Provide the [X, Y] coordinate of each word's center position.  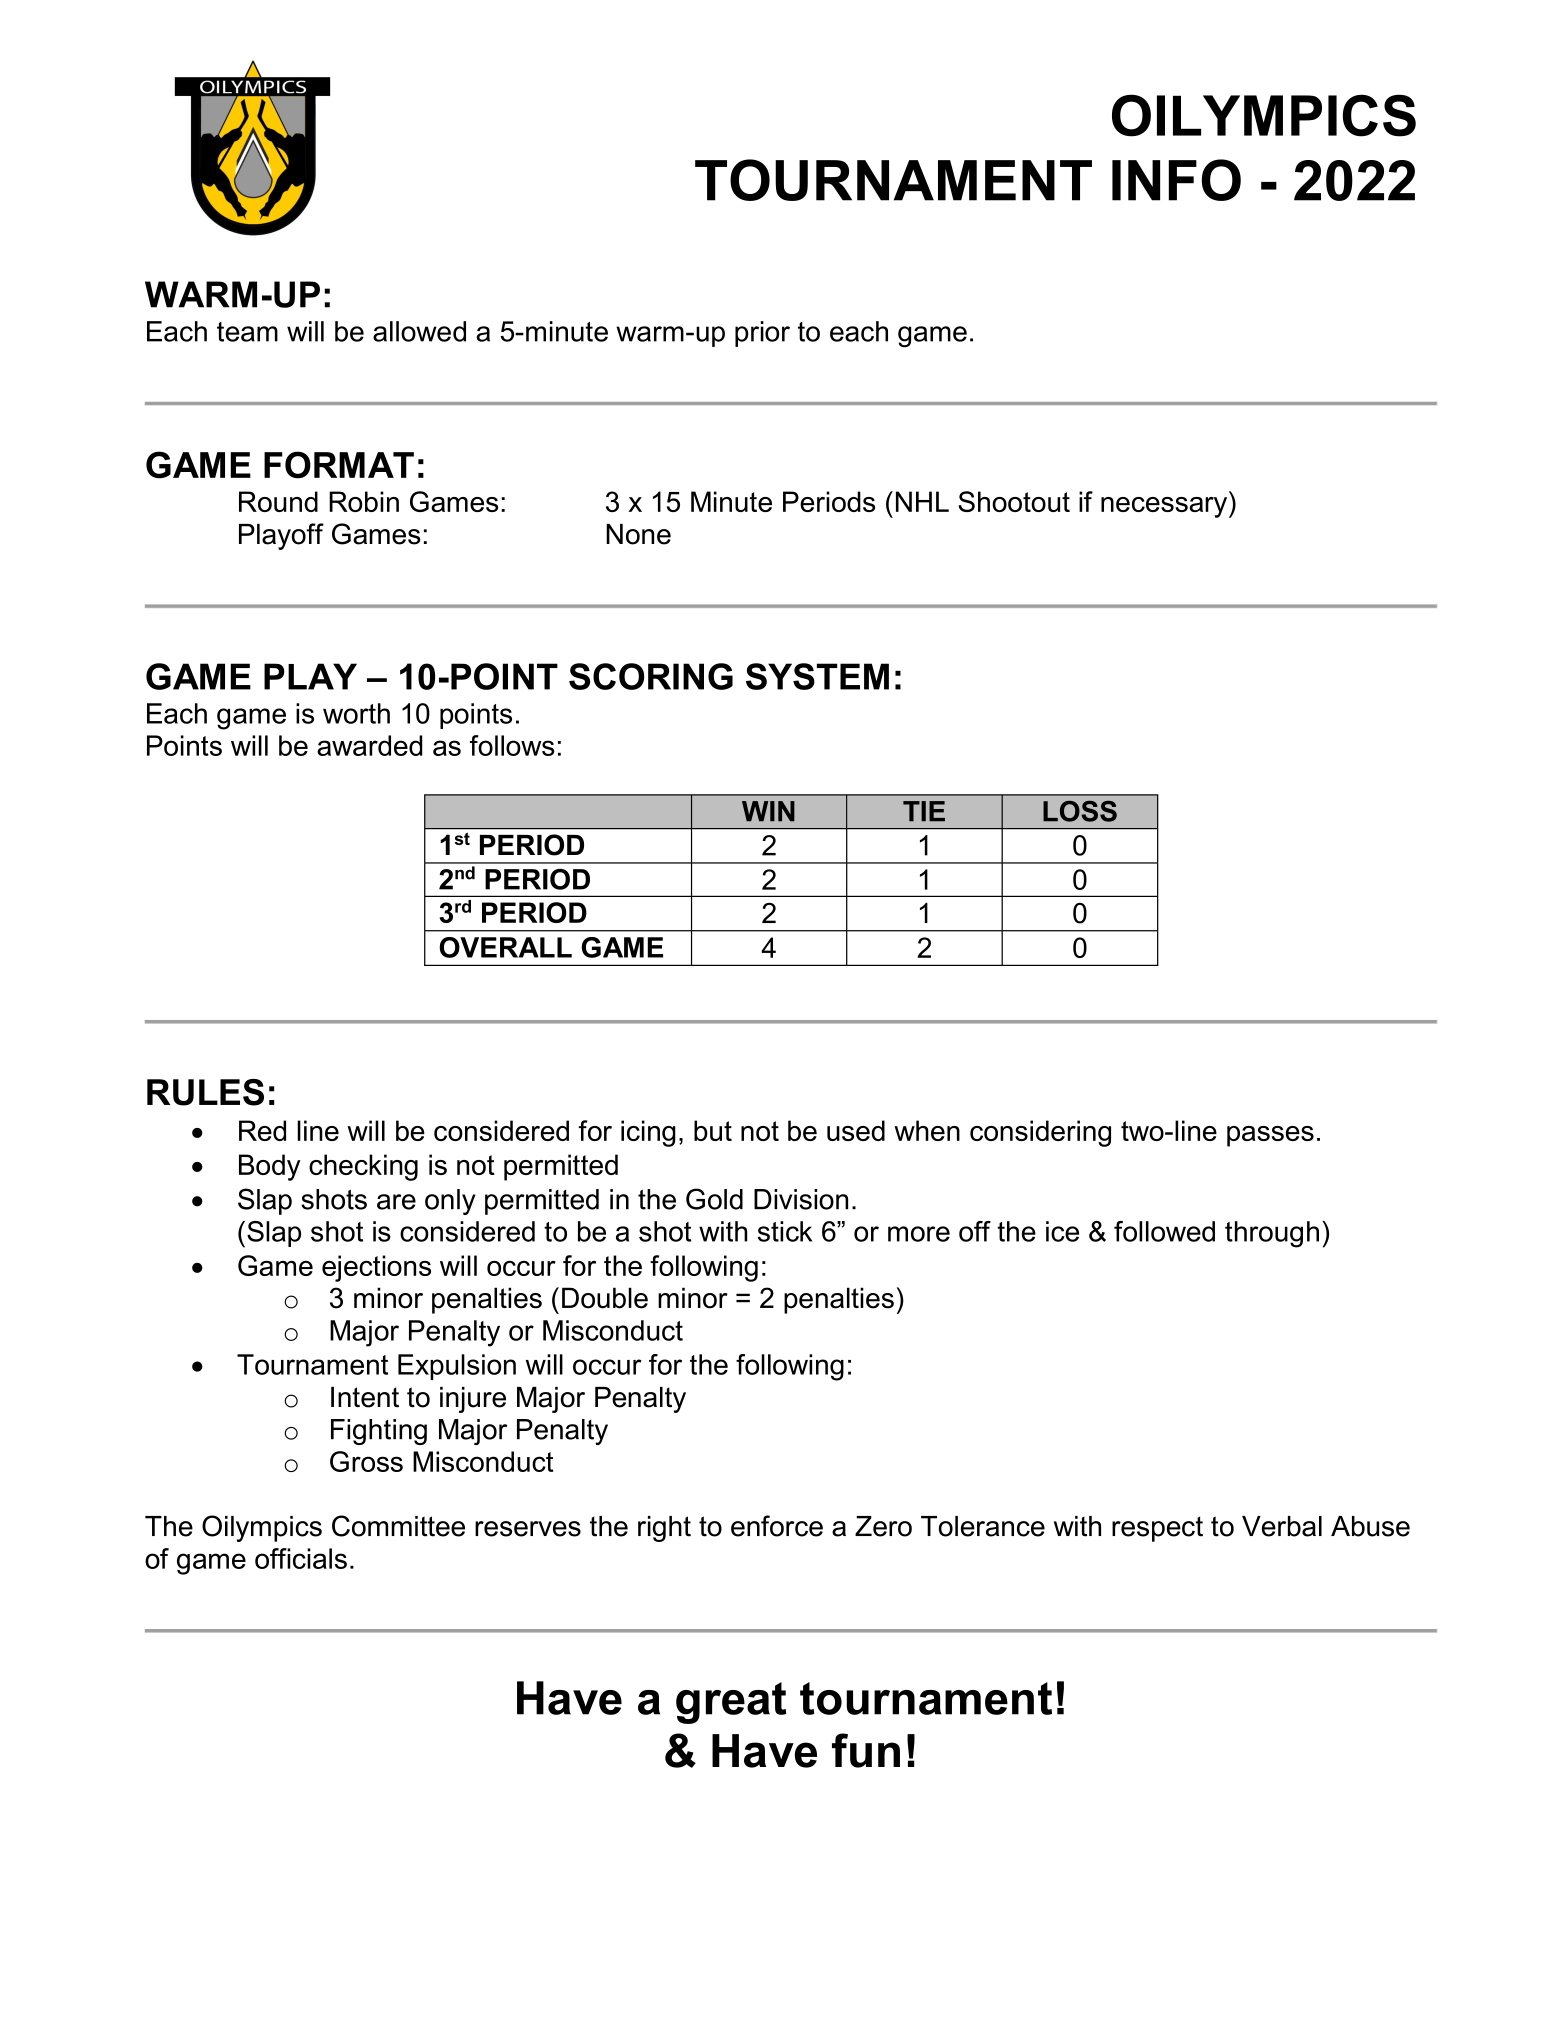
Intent [365, 1397]
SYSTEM [817, 676]
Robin [364, 501]
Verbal [1282, 1526]
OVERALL [505, 947]
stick [785, 1231]
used [856, 1130]
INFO [1176, 180]
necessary [1165, 507]
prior [762, 334]
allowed [419, 331]
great [731, 1703]
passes [1270, 1136]
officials [301, 1558]
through [1272, 1234]
